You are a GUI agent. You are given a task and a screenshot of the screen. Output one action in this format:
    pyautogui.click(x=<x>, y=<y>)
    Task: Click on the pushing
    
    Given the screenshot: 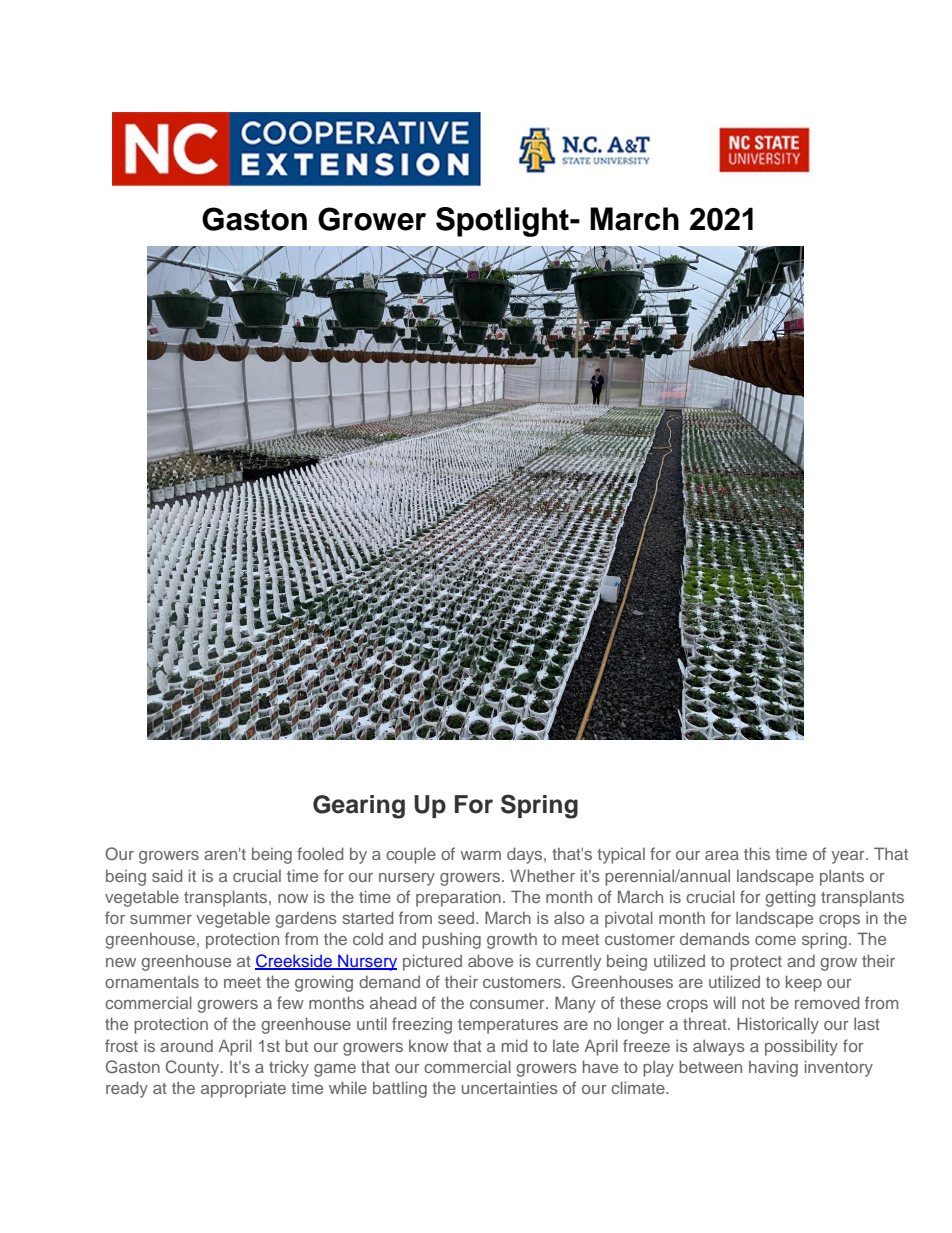 What is the action you would take?
    pyautogui.click(x=451, y=940)
